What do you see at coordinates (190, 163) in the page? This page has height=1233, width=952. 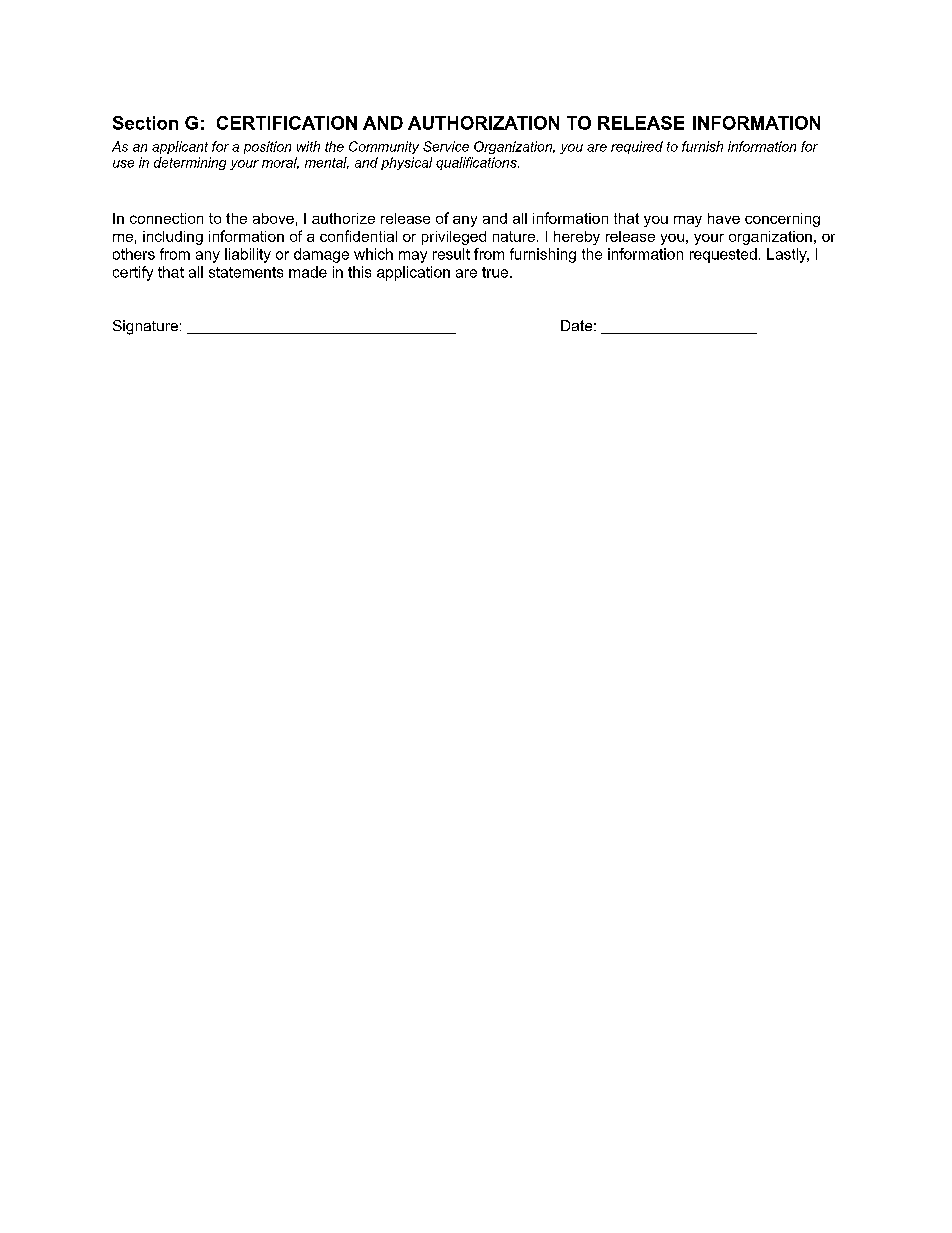 I see `determining` at bounding box center [190, 163].
